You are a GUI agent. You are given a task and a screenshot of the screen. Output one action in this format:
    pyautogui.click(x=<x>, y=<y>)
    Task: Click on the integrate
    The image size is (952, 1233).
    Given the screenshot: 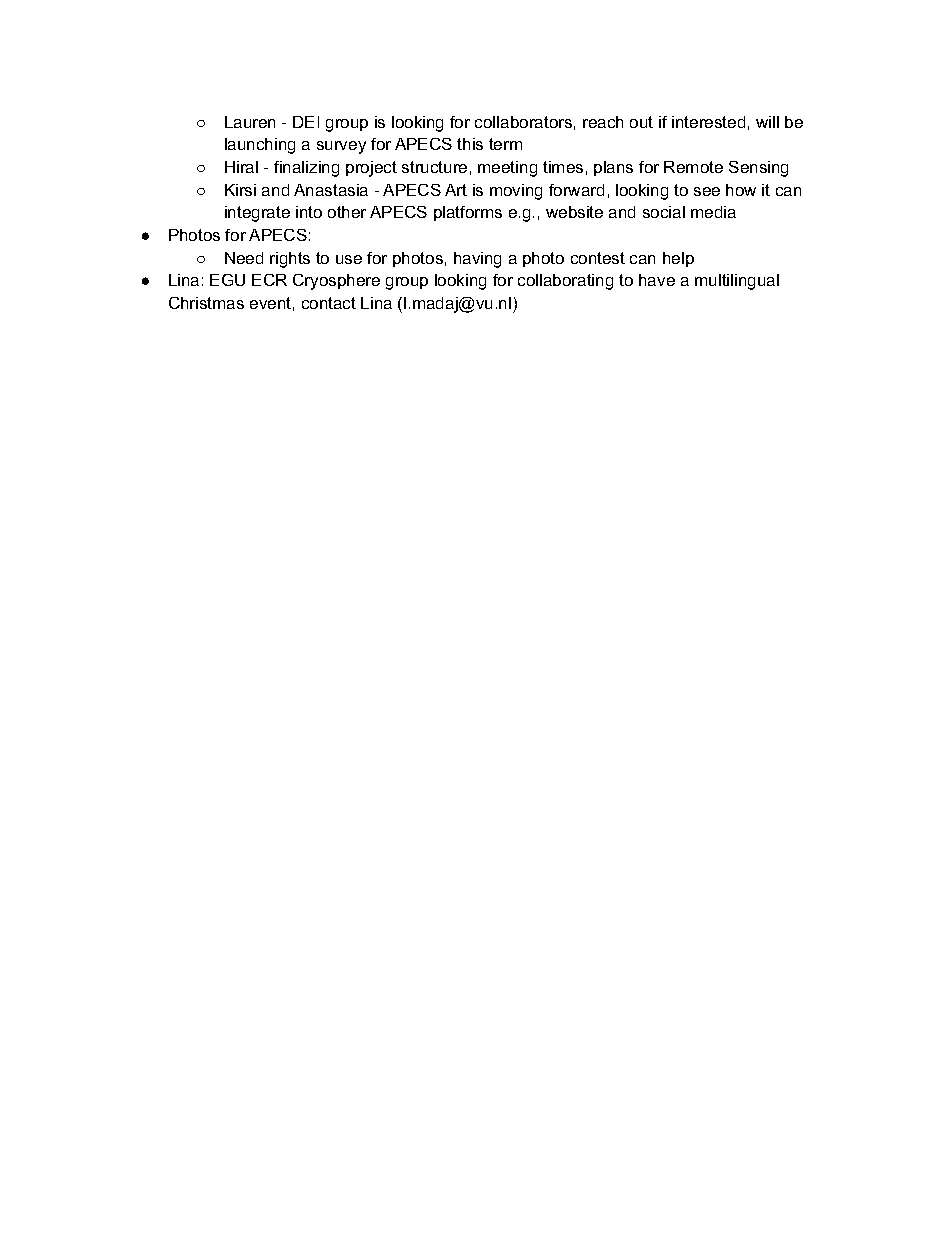 What is the action you would take?
    pyautogui.click(x=257, y=214)
